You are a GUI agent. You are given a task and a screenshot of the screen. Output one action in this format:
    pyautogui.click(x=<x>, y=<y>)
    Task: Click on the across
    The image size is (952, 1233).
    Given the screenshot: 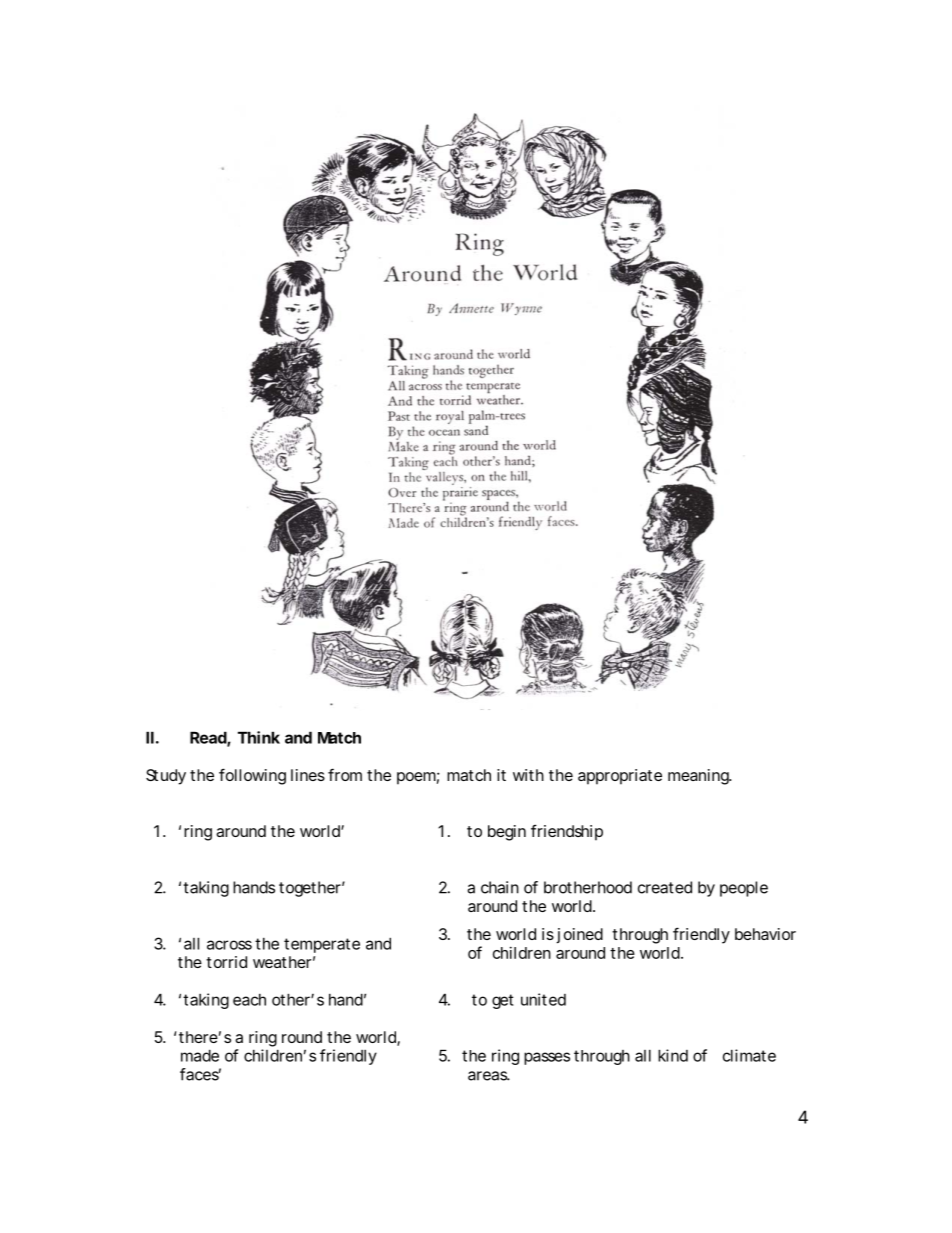 What is the action you would take?
    pyautogui.click(x=229, y=945)
